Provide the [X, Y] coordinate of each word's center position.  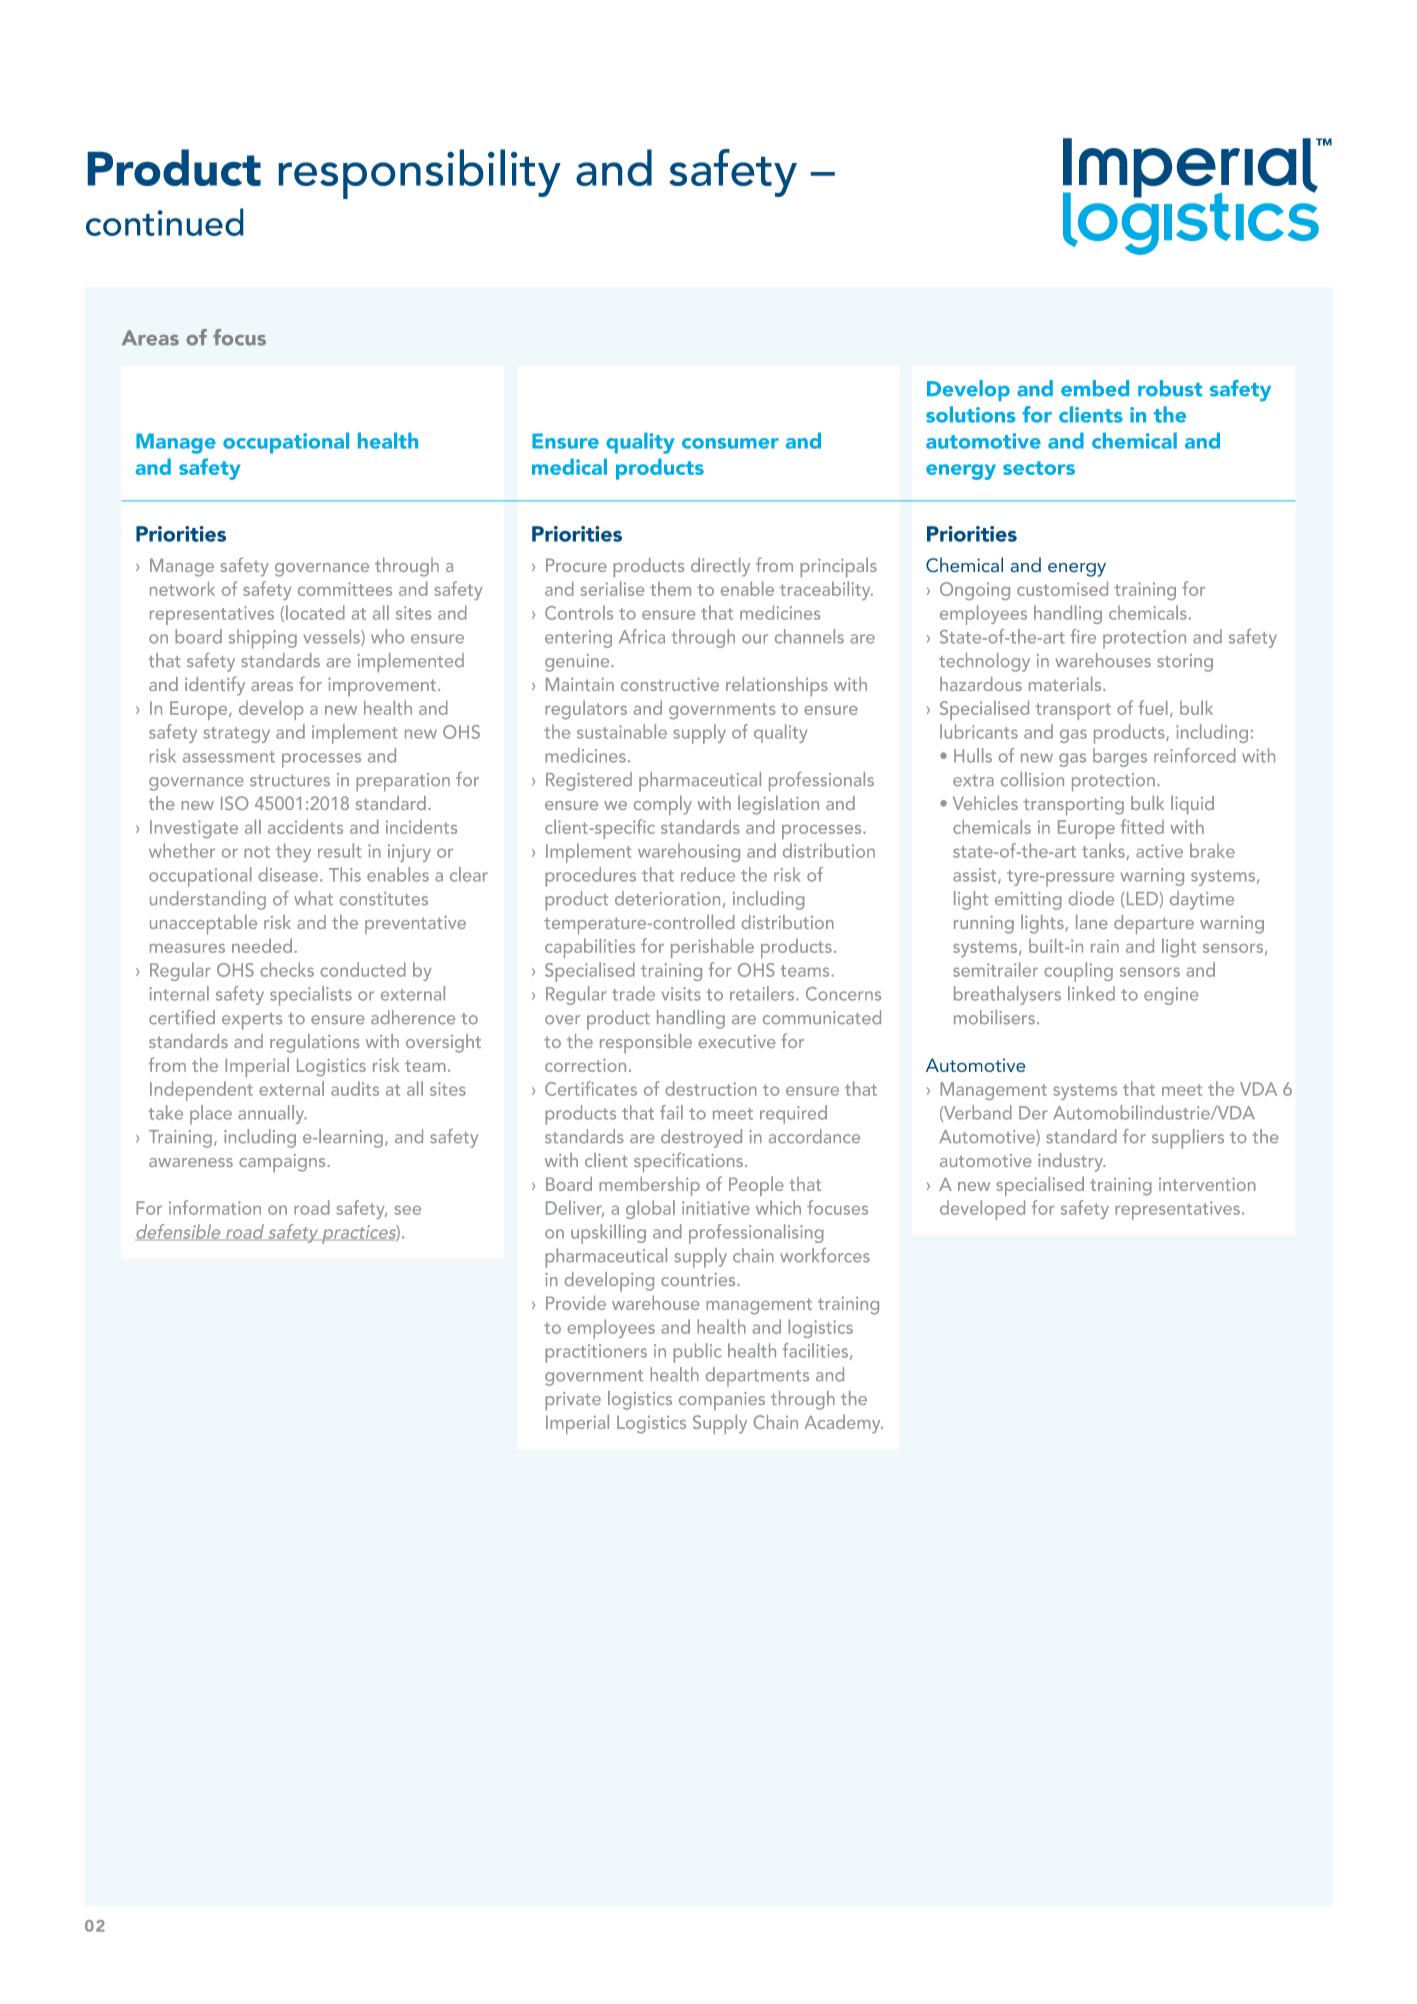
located [315, 612]
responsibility [420, 174]
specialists [311, 996]
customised [1062, 588]
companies [722, 1401]
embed [1095, 388]
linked [1091, 993]
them [670, 588]
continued [164, 222]
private [573, 1401]
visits [681, 994]
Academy [844, 1424]
